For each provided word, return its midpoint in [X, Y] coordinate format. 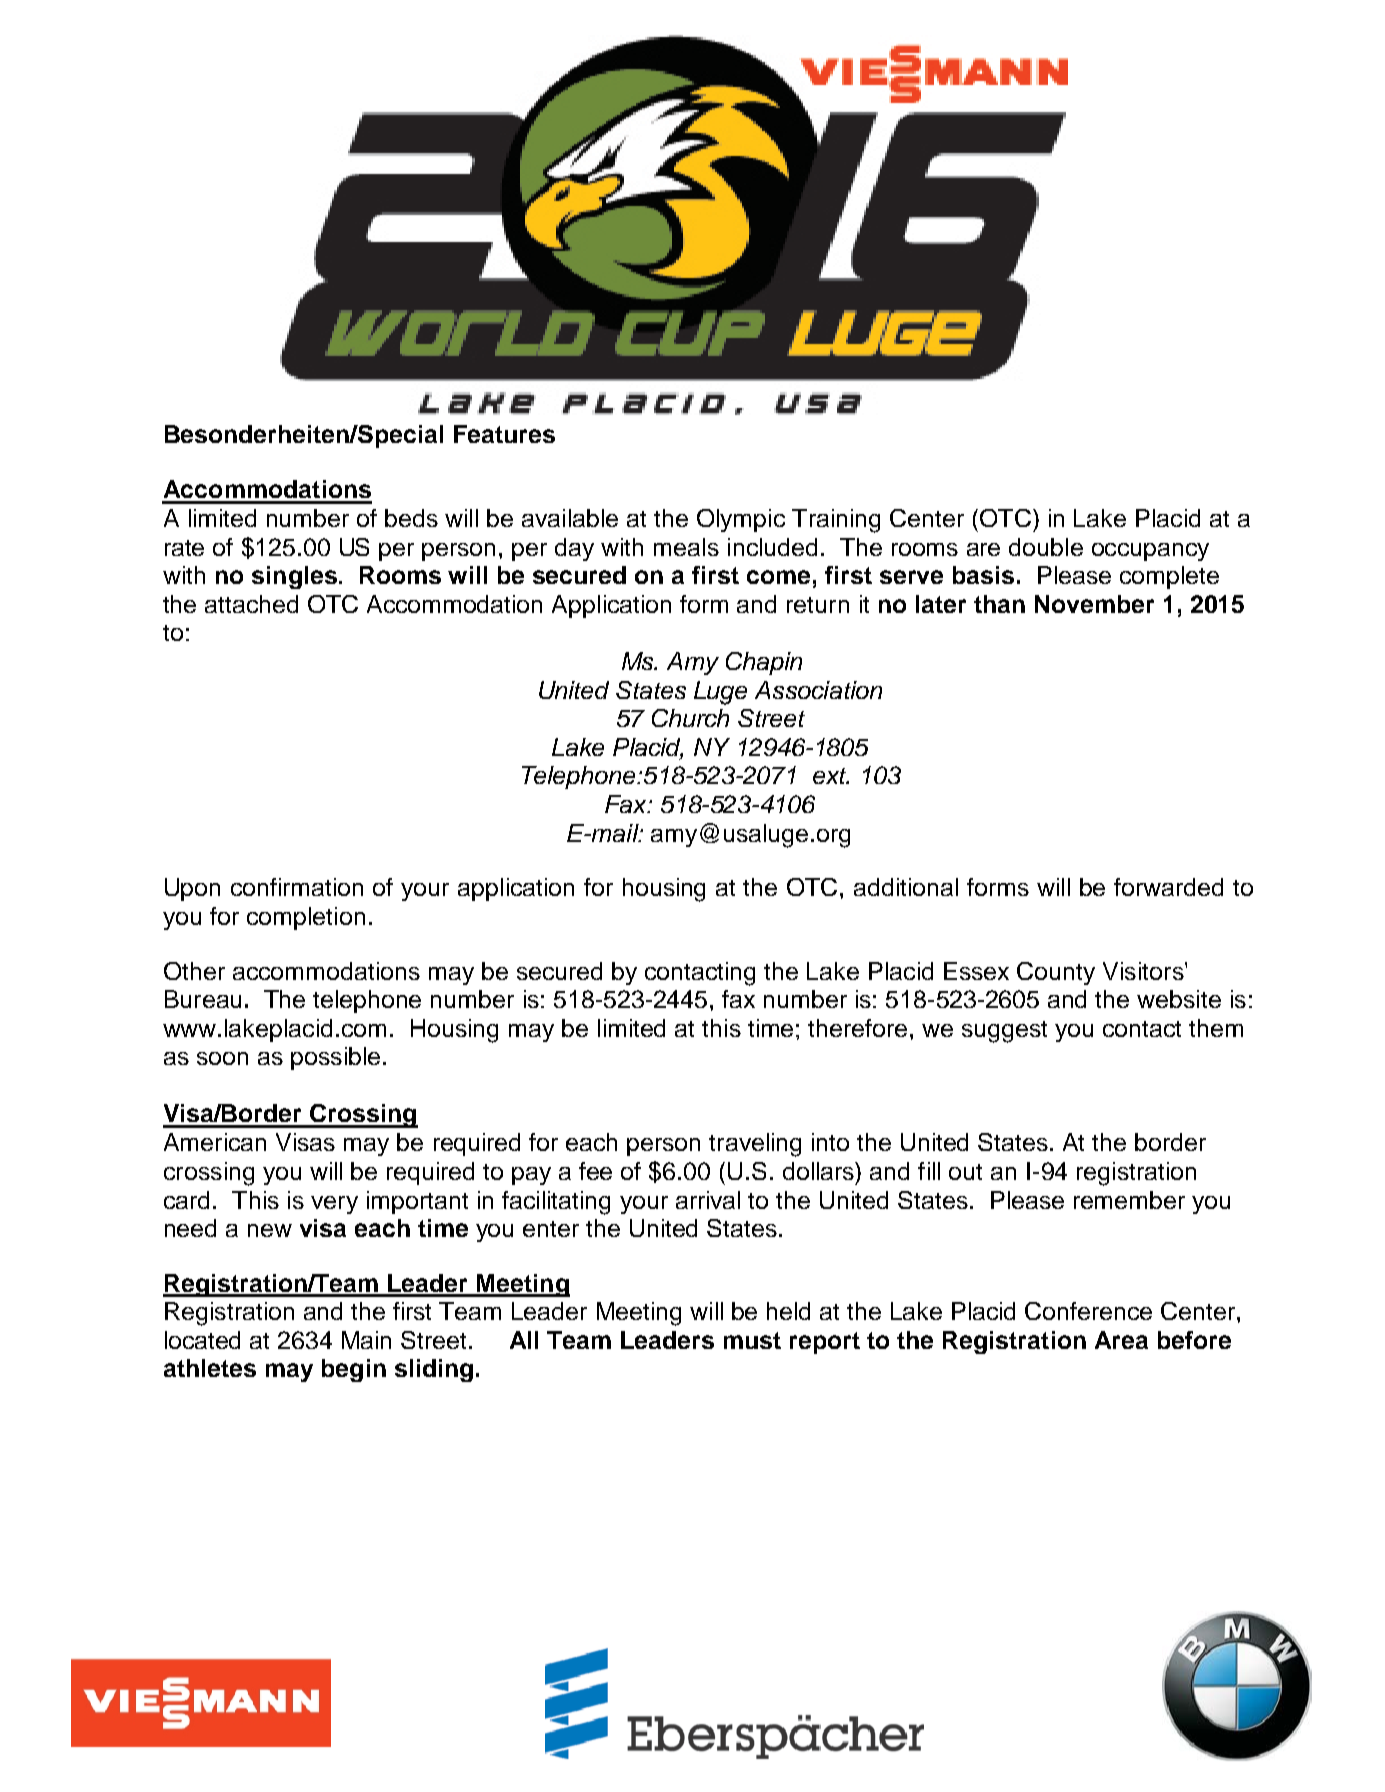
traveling [755, 1145]
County [1056, 973]
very [334, 1205]
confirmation [297, 887]
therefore [857, 1028]
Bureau [203, 999]
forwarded [1168, 887]
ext [831, 776]
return [818, 605]
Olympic [741, 520]
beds [411, 518]
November [1094, 604]
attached [251, 604]
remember [1129, 1200]
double [1046, 547]
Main [366, 1340]
